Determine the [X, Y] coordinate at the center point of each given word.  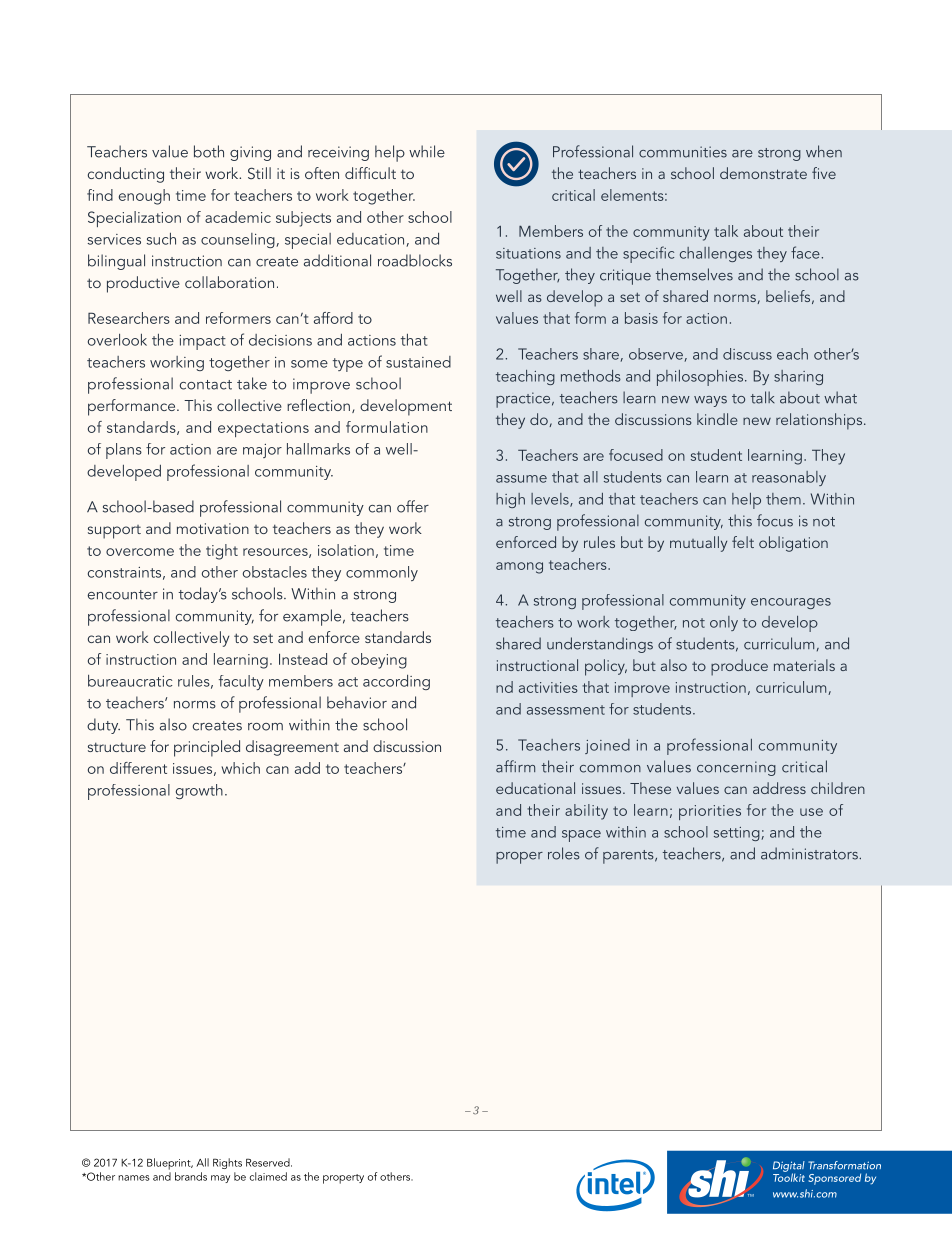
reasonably [789, 478]
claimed [268, 1176]
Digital [789, 1167]
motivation [213, 528]
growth [199, 791]
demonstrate [763, 173]
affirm [515, 766]
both [209, 151]
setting [737, 834]
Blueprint [170, 1164]
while [427, 151]
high [510, 500]
